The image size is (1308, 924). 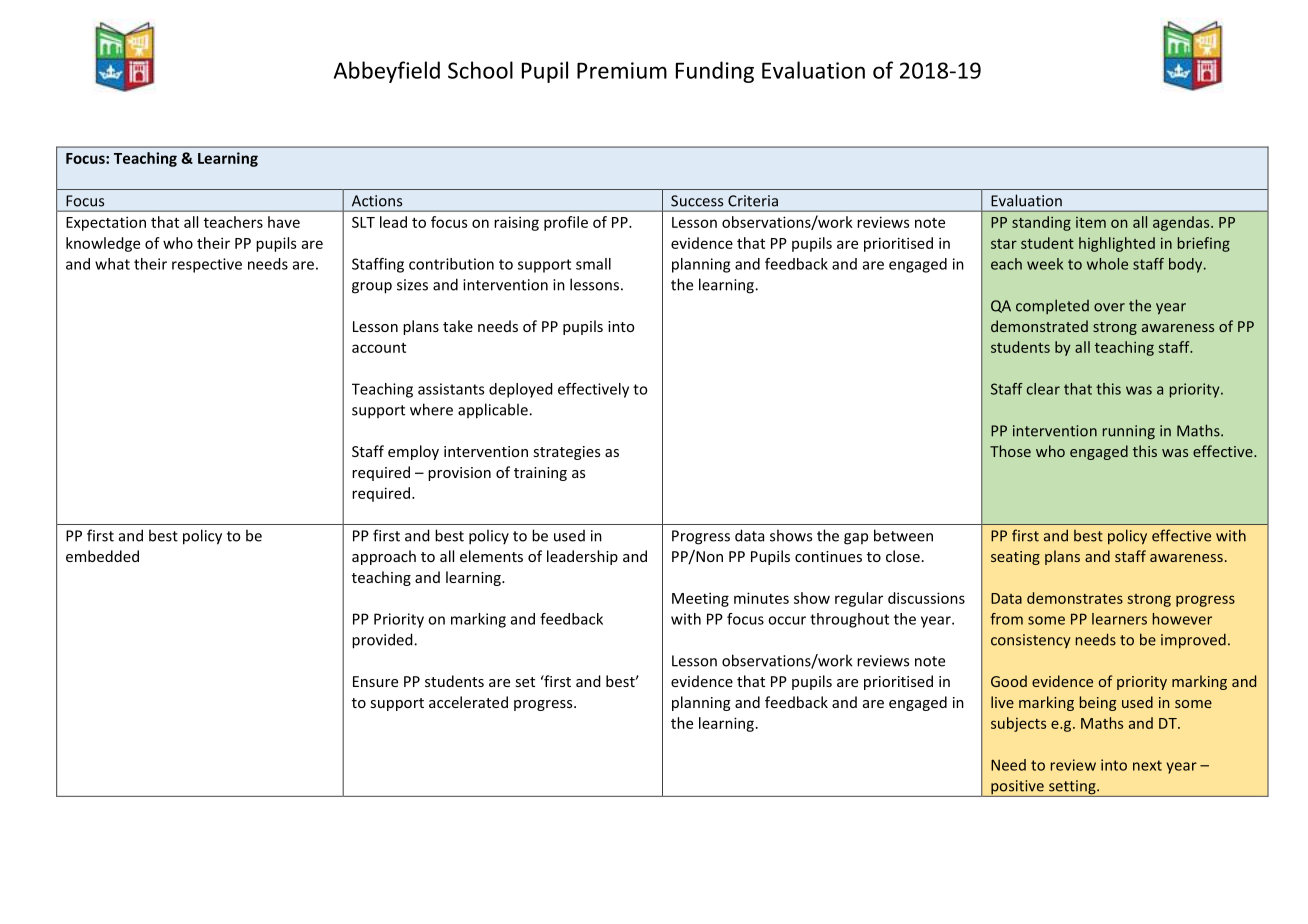 What do you see at coordinates (413, 452) in the screenshot?
I see `employ` at bounding box center [413, 452].
